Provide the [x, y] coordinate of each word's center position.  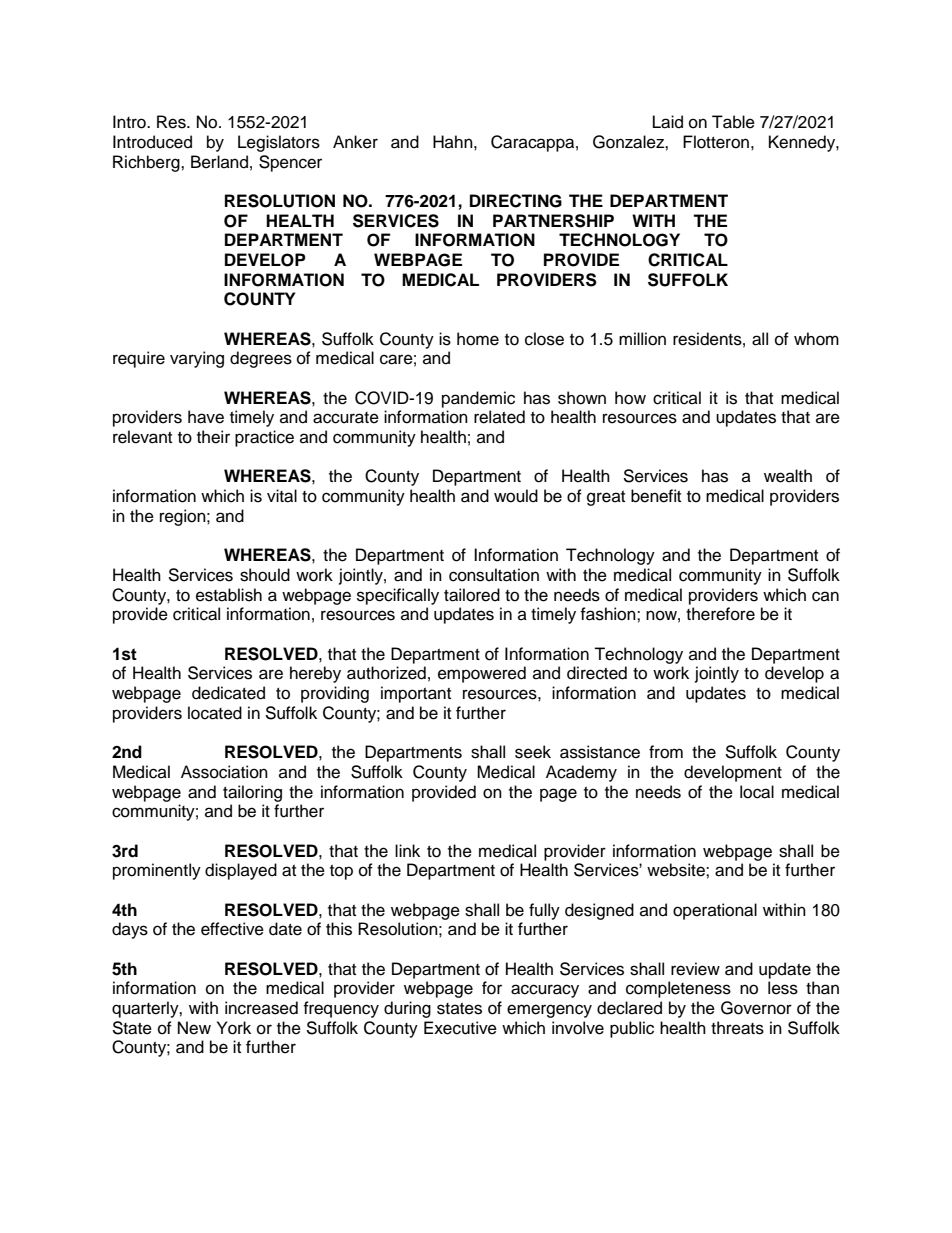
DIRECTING [516, 201]
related [499, 417]
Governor [756, 1008]
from [666, 752]
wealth [788, 476]
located [215, 713]
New [194, 1028]
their [213, 437]
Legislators [279, 143]
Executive [460, 1028]
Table [733, 122]
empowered [482, 674]
